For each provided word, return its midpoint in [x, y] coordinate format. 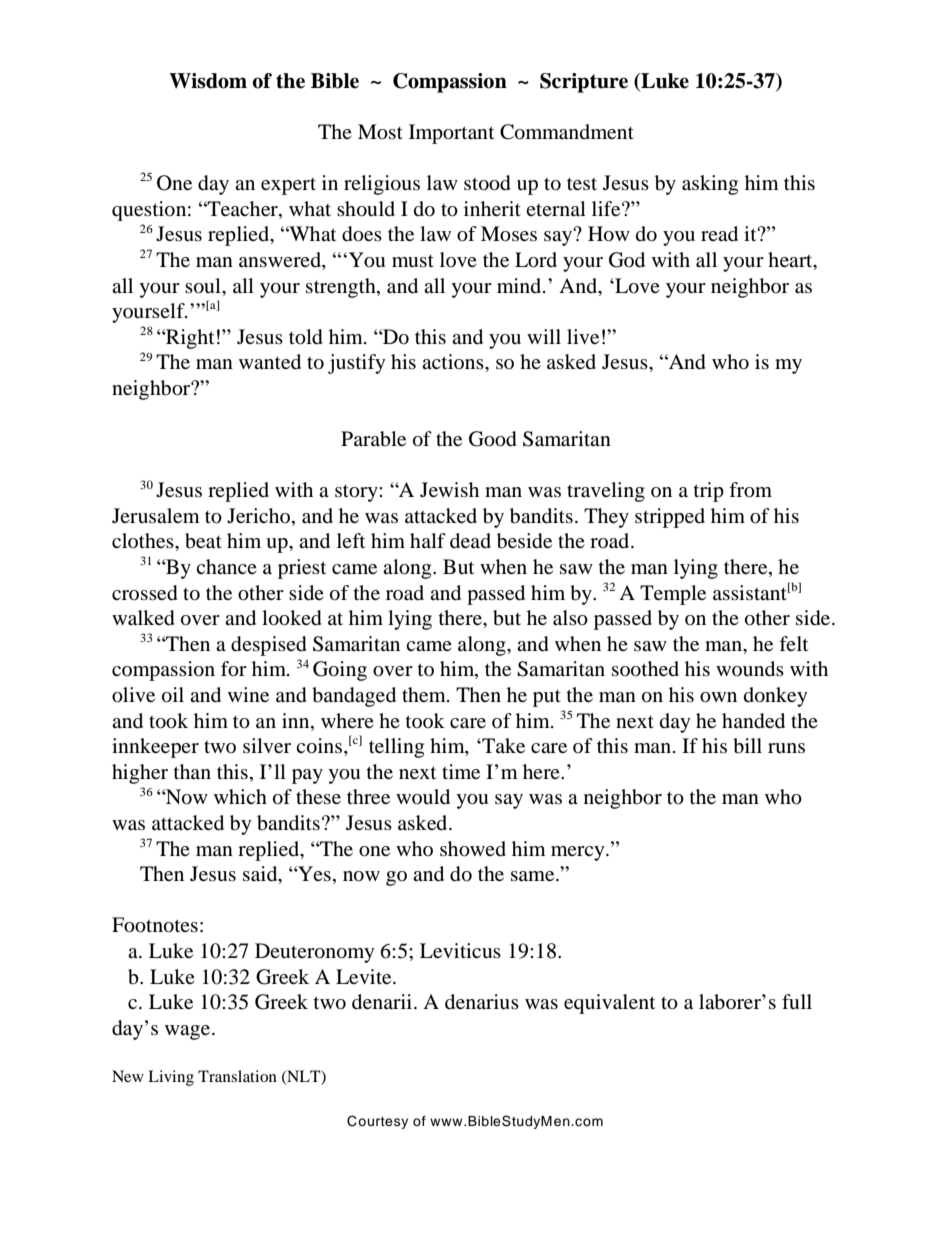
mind [520, 285]
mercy [579, 853]
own [718, 697]
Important [451, 134]
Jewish [449, 489]
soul [204, 286]
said [261, 875]
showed [473, 849]
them [425, 694]
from [750, 490]
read [719, 234]
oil [173, 695]
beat [203, 541]
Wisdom [208, 81]
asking [710, 185]
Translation [237, 1076]
